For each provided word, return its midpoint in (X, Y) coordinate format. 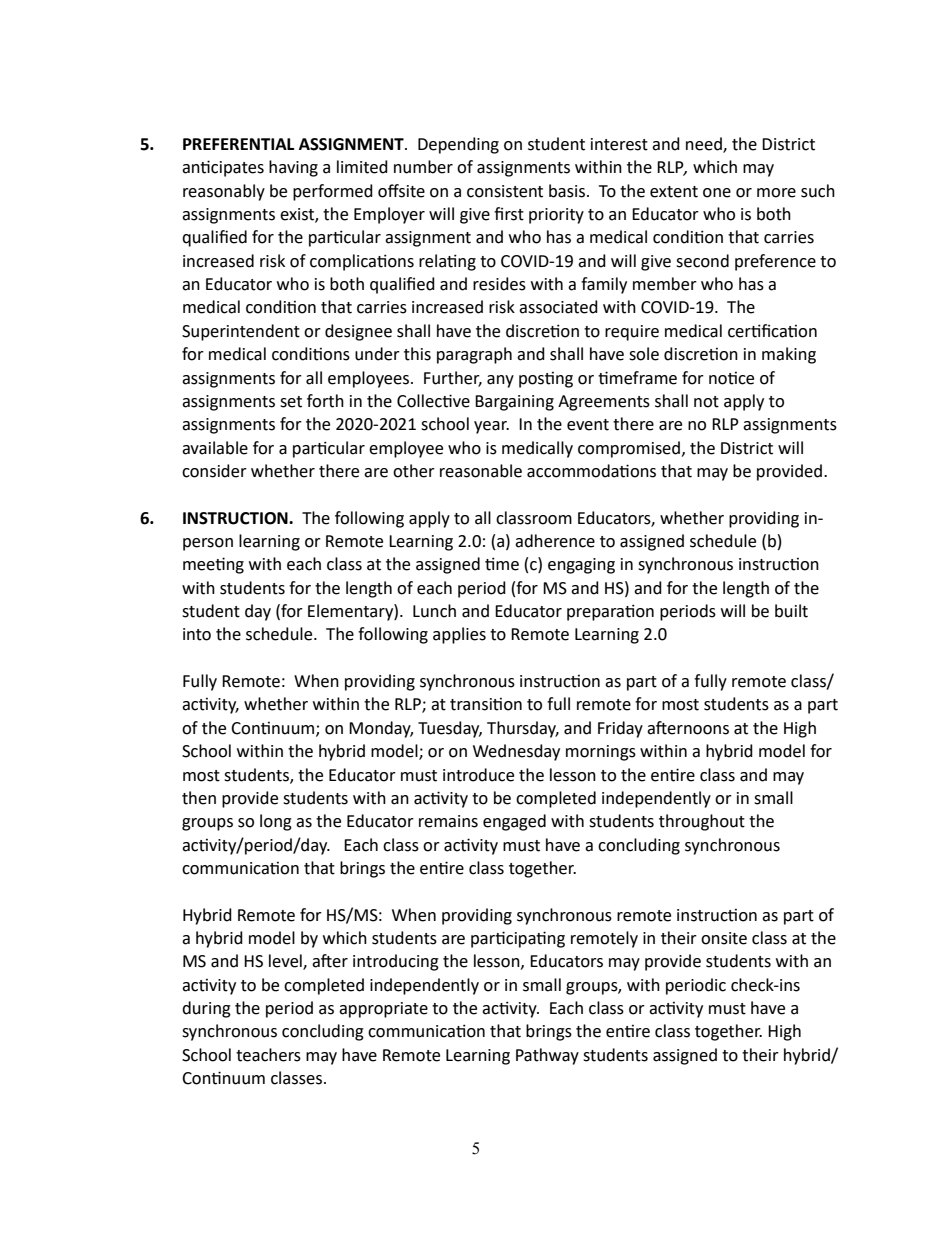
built (791, 611)
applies (459, 635)
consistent (505, 191)
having (293, 168)
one (717, 193)
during (206, 1009)
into (197, 634)
